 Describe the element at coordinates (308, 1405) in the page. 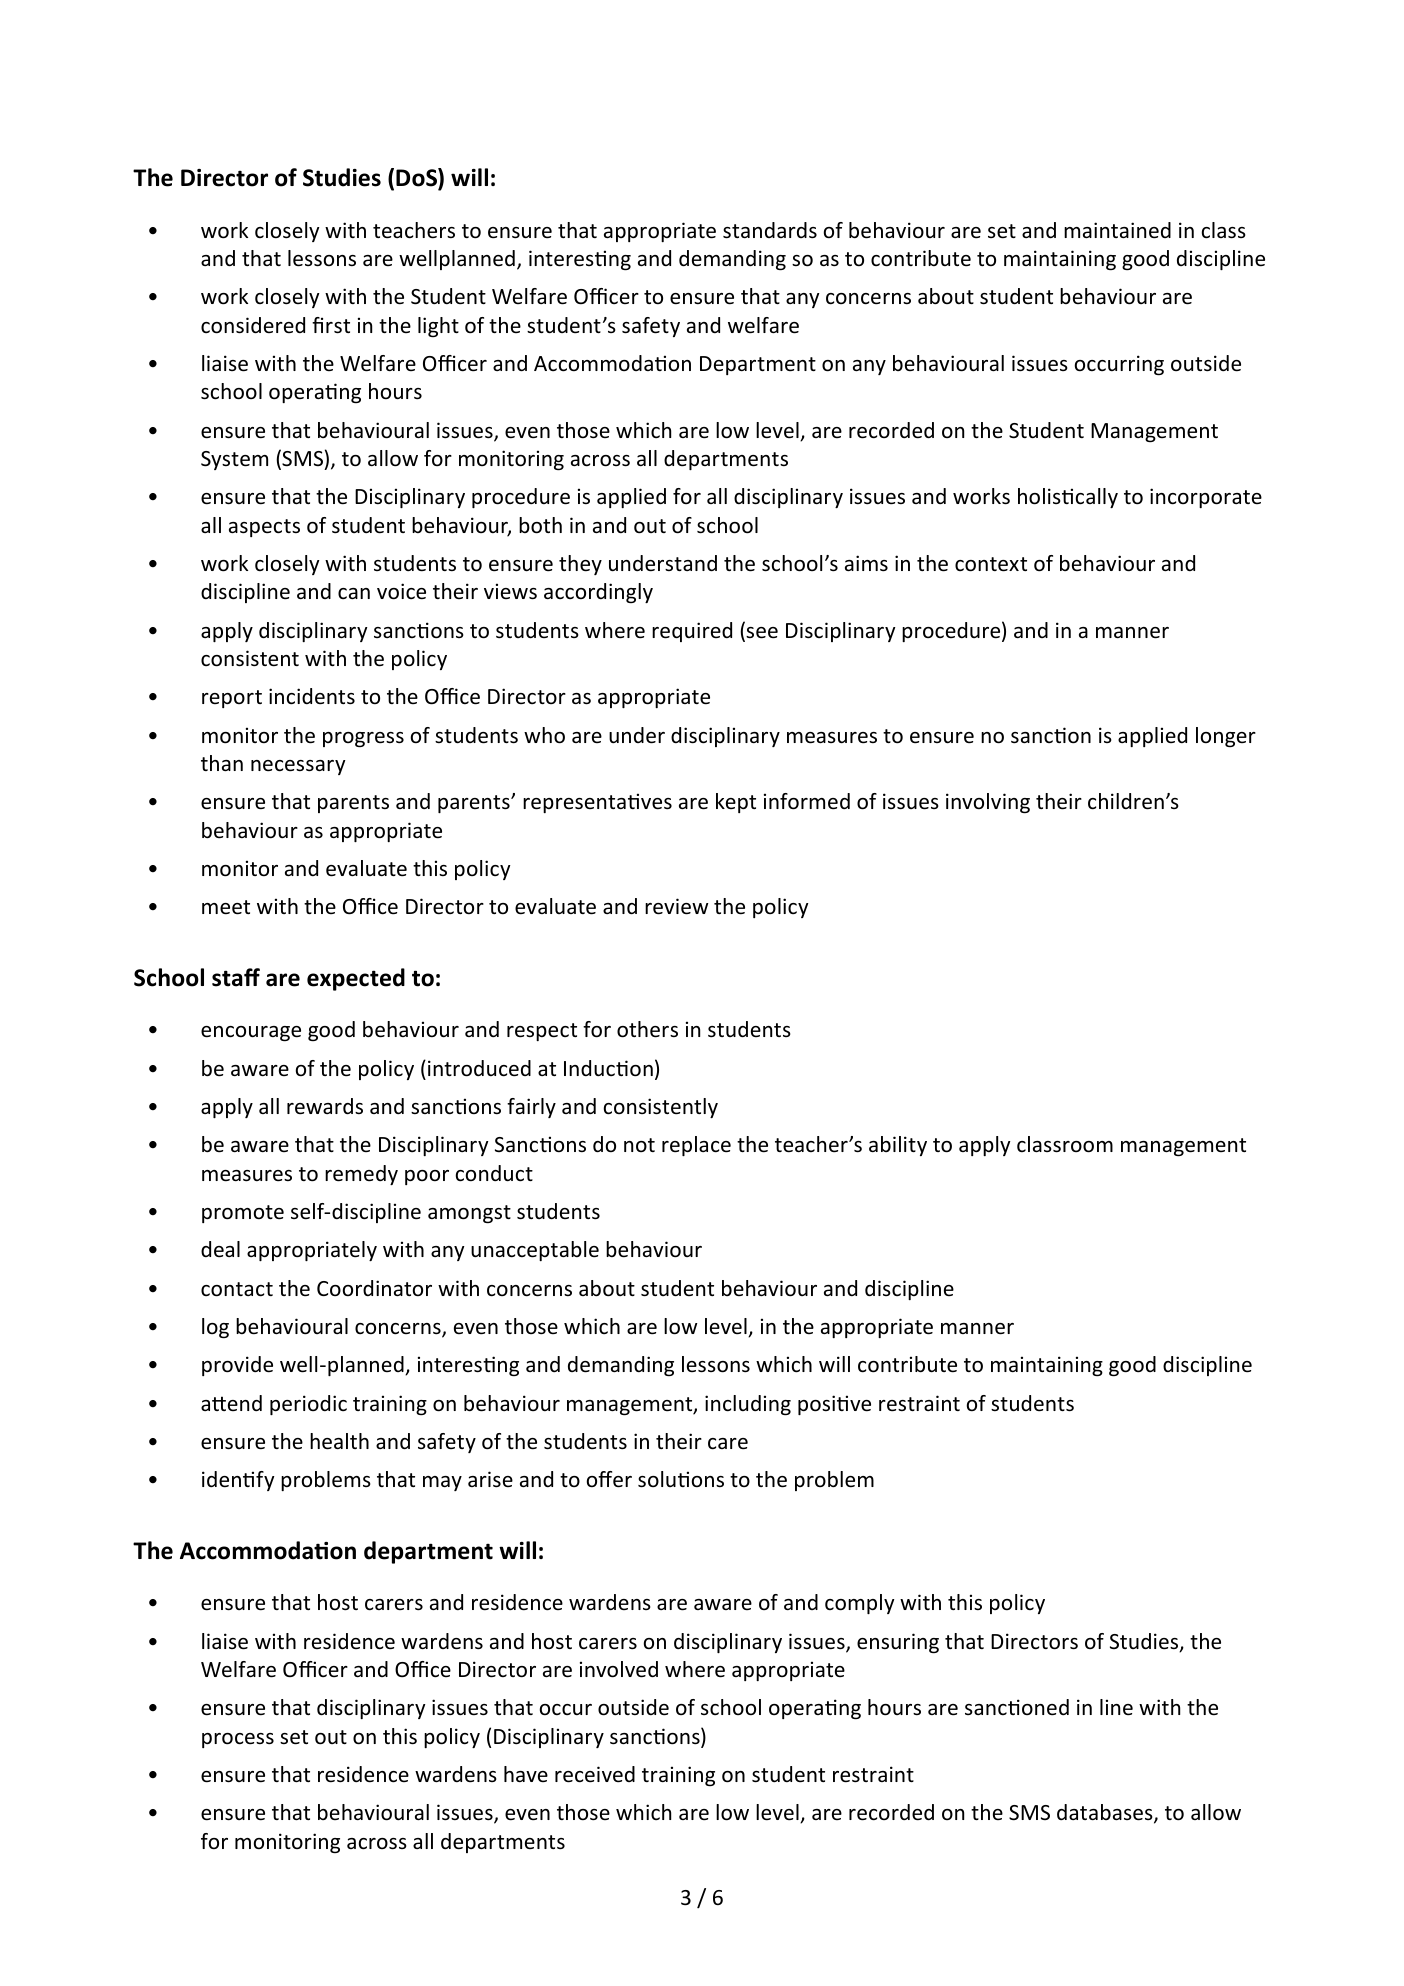

I see `periodic` at that location.
